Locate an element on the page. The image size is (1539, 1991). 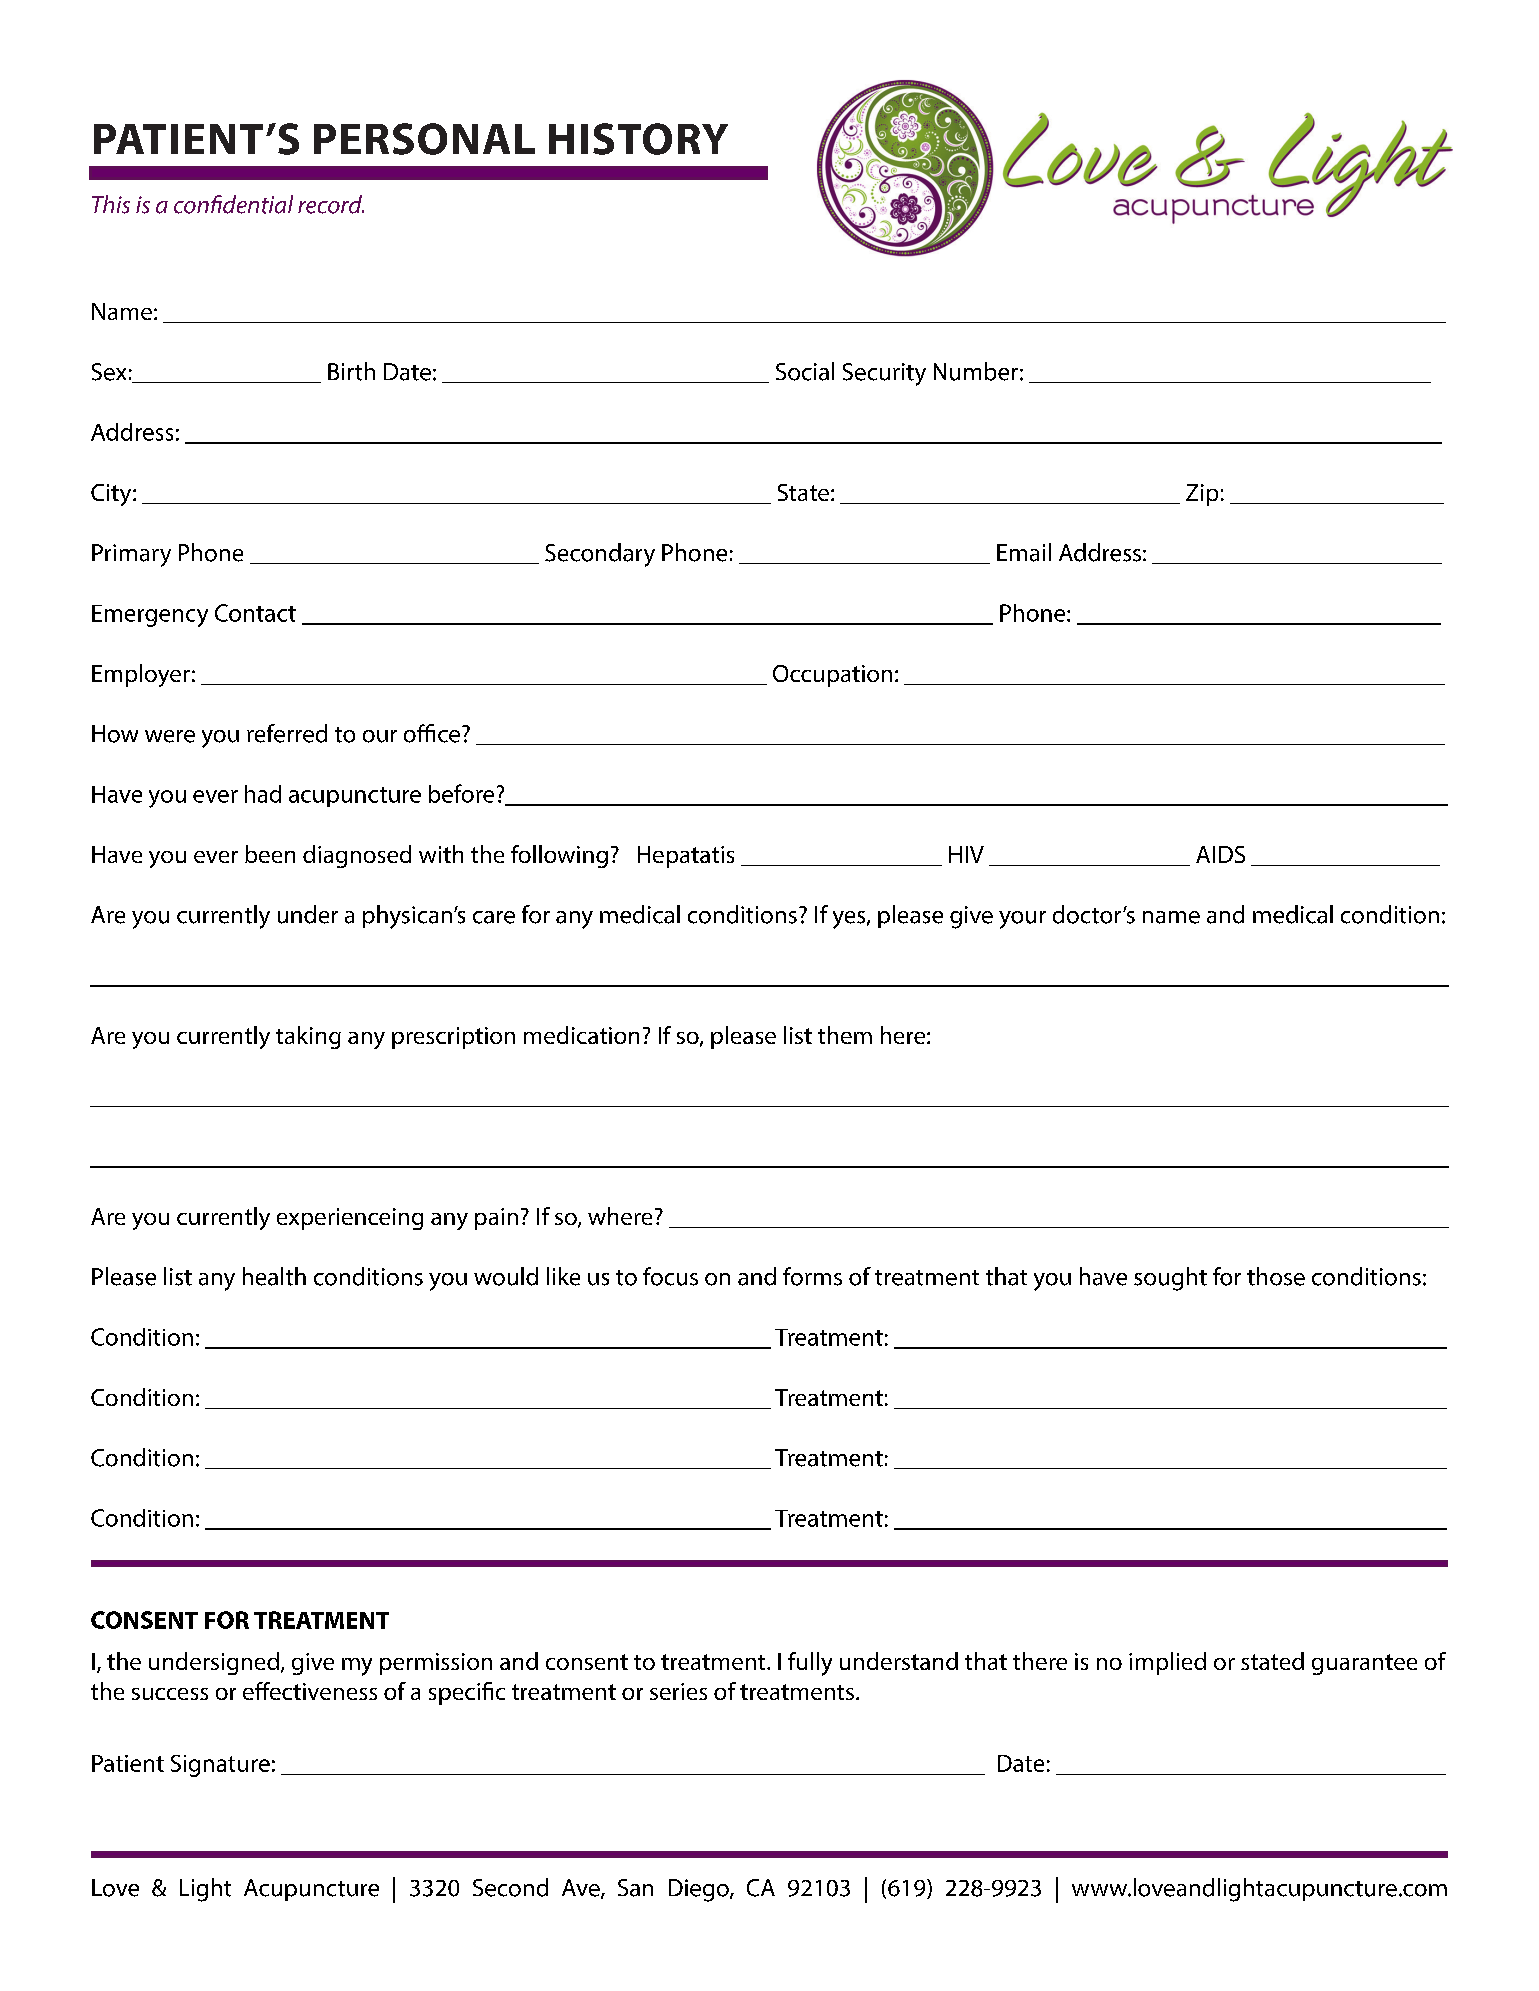
sought is located at coordinates (1170, 1279).
